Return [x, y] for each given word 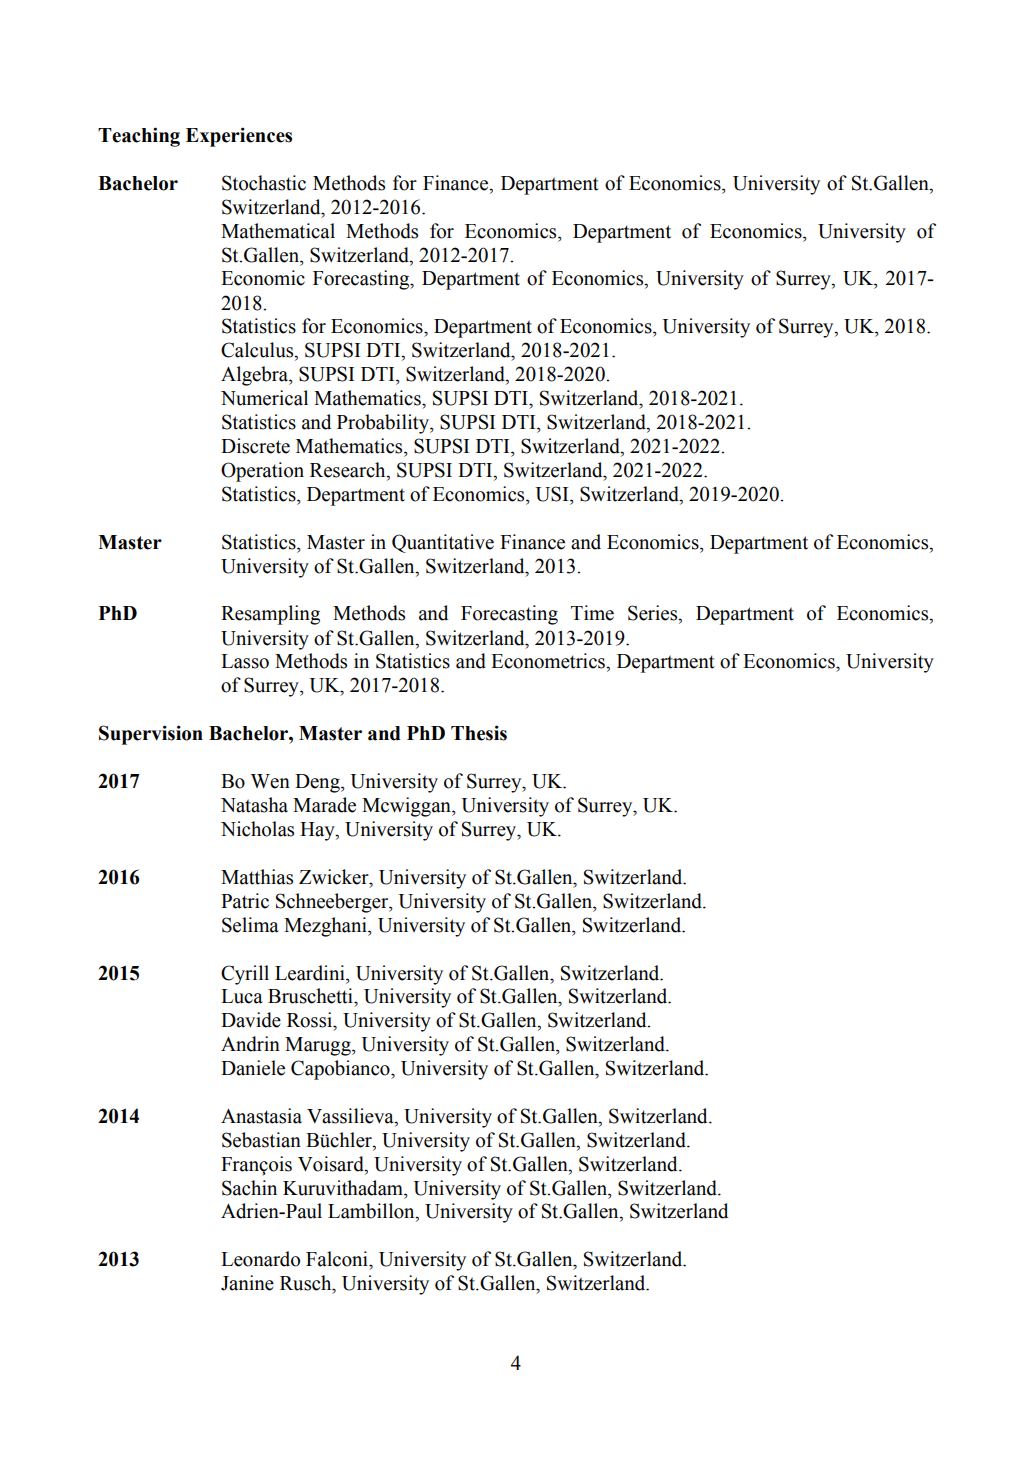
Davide [251, 1020]
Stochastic [264, 183]
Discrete [255, 446]
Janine [247, 1283]
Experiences [239, 137]
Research [349, 471]
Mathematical [278, 231]
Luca [242, 996]
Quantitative [443, 543]
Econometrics [549, 661]
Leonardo [260, 1259]
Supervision [151, 735]
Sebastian [261, 1140]
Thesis [479, 733]
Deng [318, 783]
